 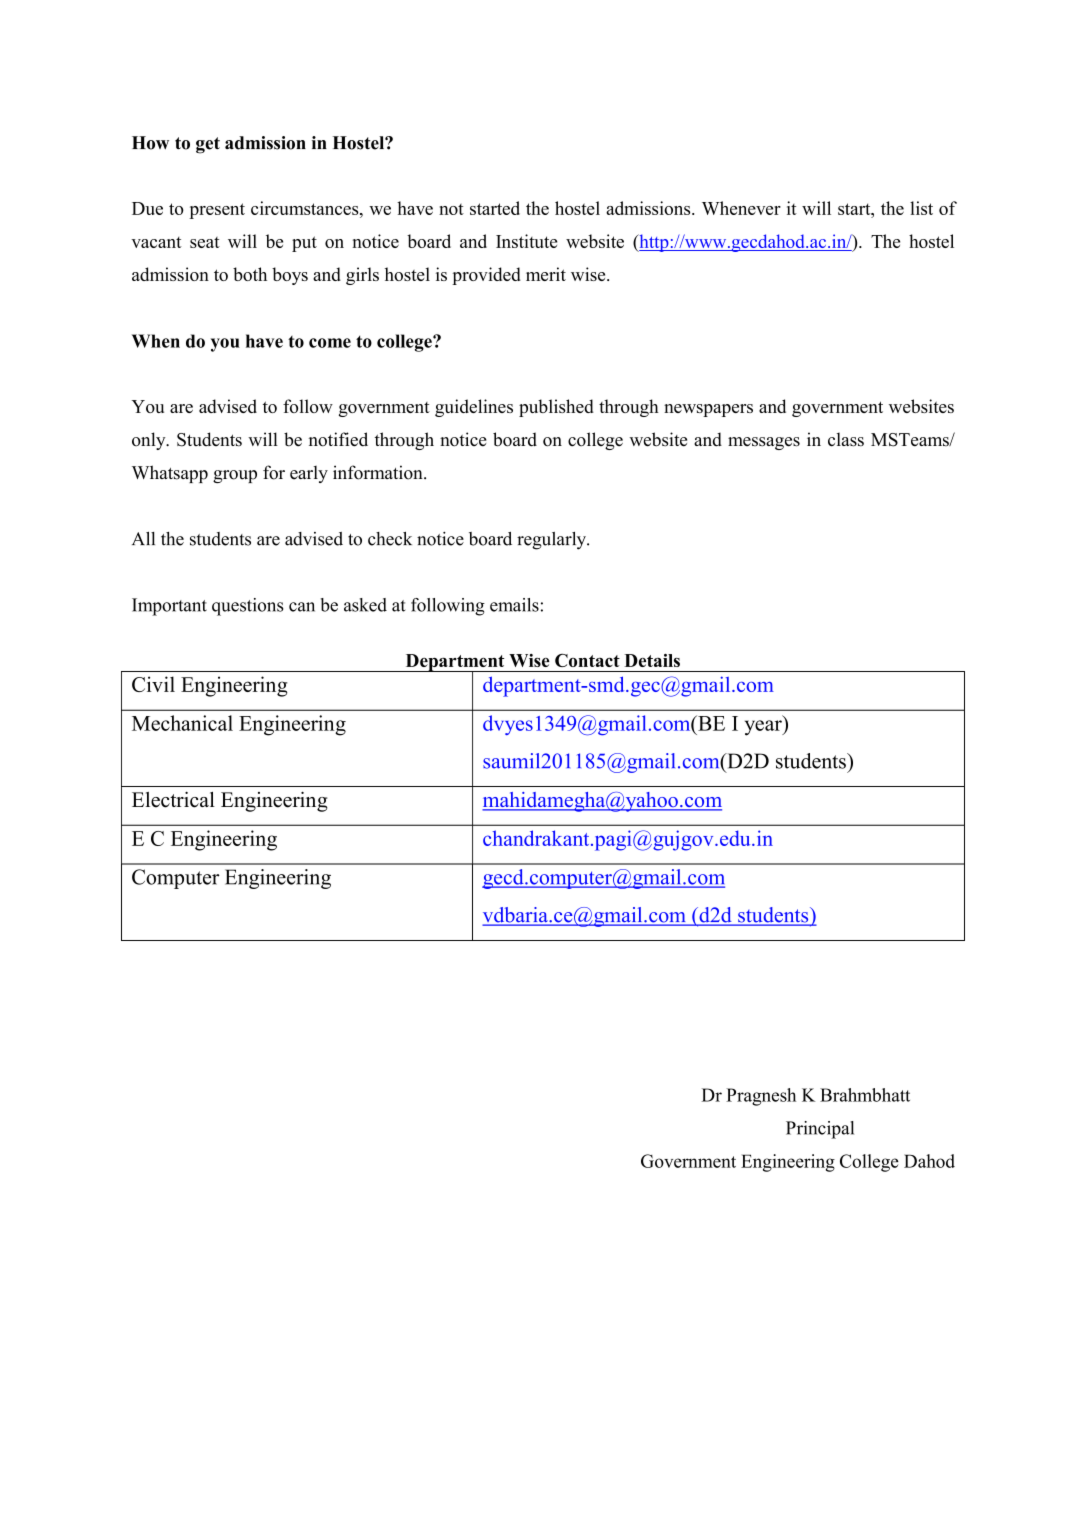 What do you see at coordinates (182, 723) in the screenshot?
I see `Mechanical` at bounding box center [182, 723].
